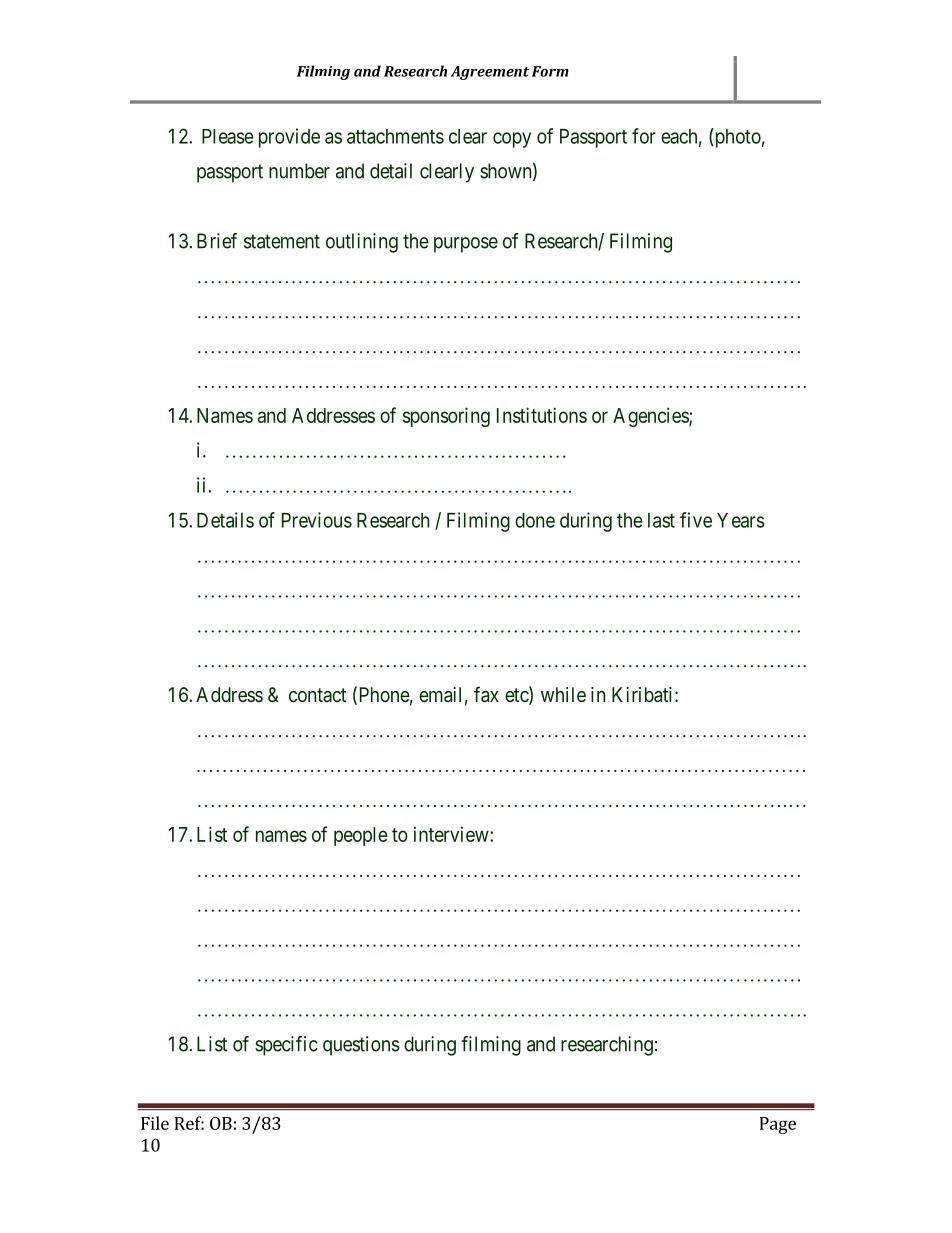  I want to click on fax, so click(486, 694).
